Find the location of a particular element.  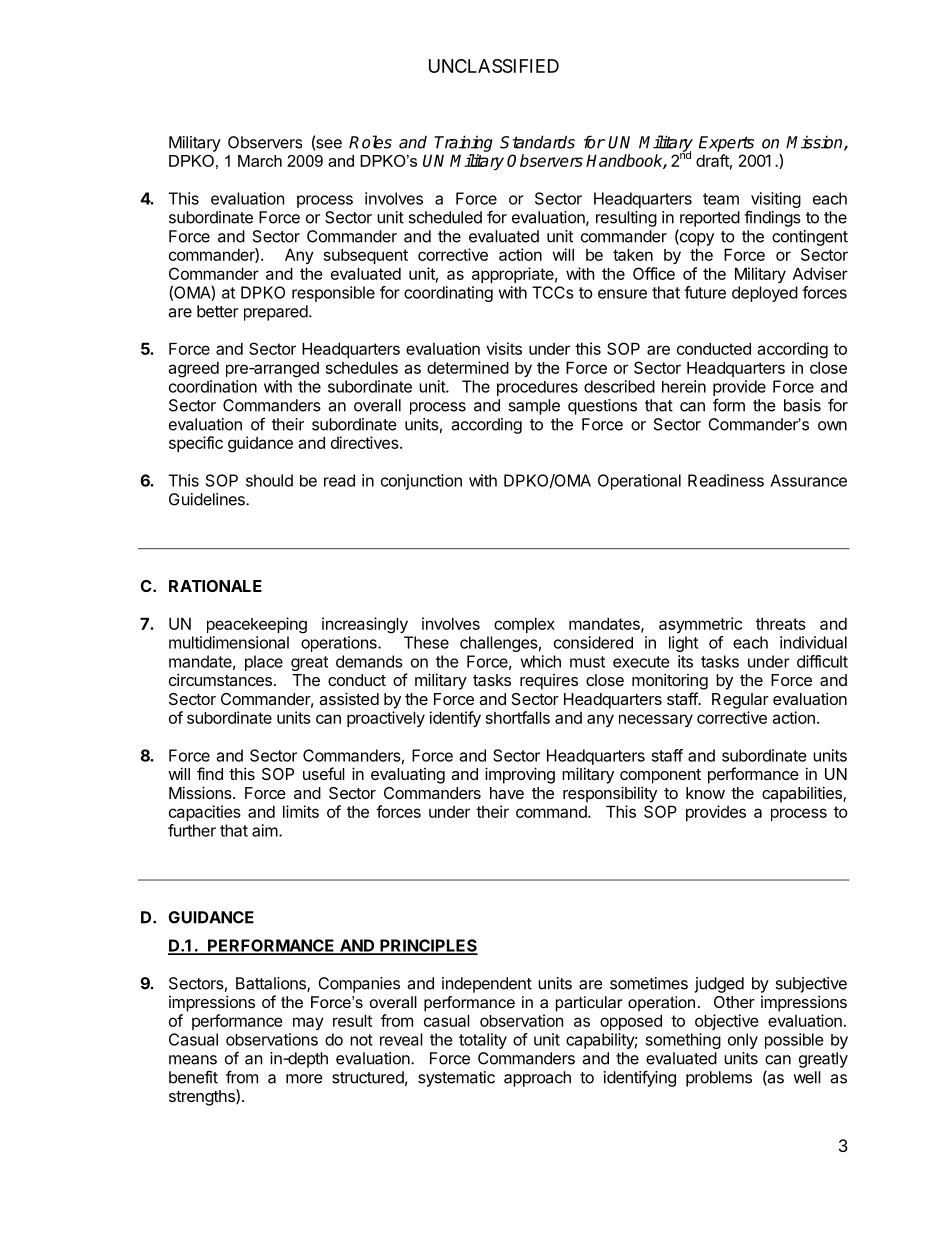

Experts is located at coordinates (726, 144).
